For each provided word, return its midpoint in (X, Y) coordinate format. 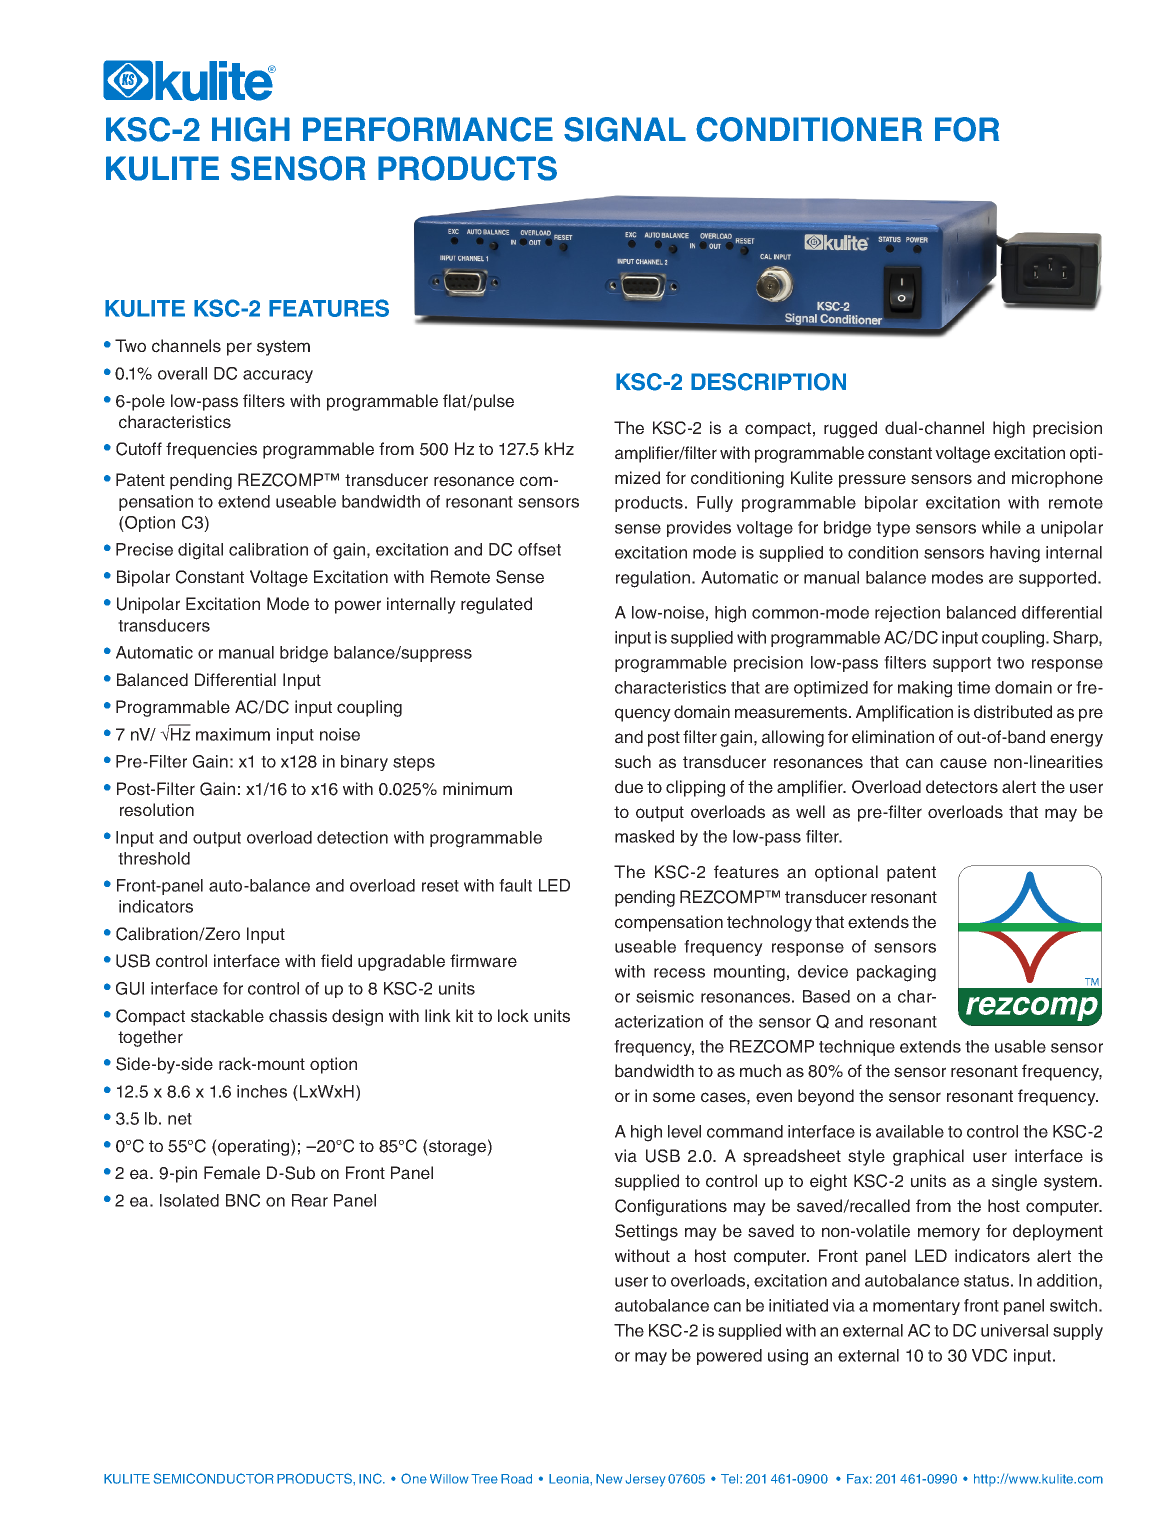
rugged (850, 429)
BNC (243, 1200)
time (973, 687)
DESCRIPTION (768, 382)
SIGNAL (625, 129)
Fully (715, 504)
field (336, 961)
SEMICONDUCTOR (214, 1478)
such (633, 762)
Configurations (671, 1207)
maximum (233, 734)
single (1014, 1182)
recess (679, 973)
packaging (896, 973)
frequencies (211, 450)
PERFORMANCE (428, 129)
